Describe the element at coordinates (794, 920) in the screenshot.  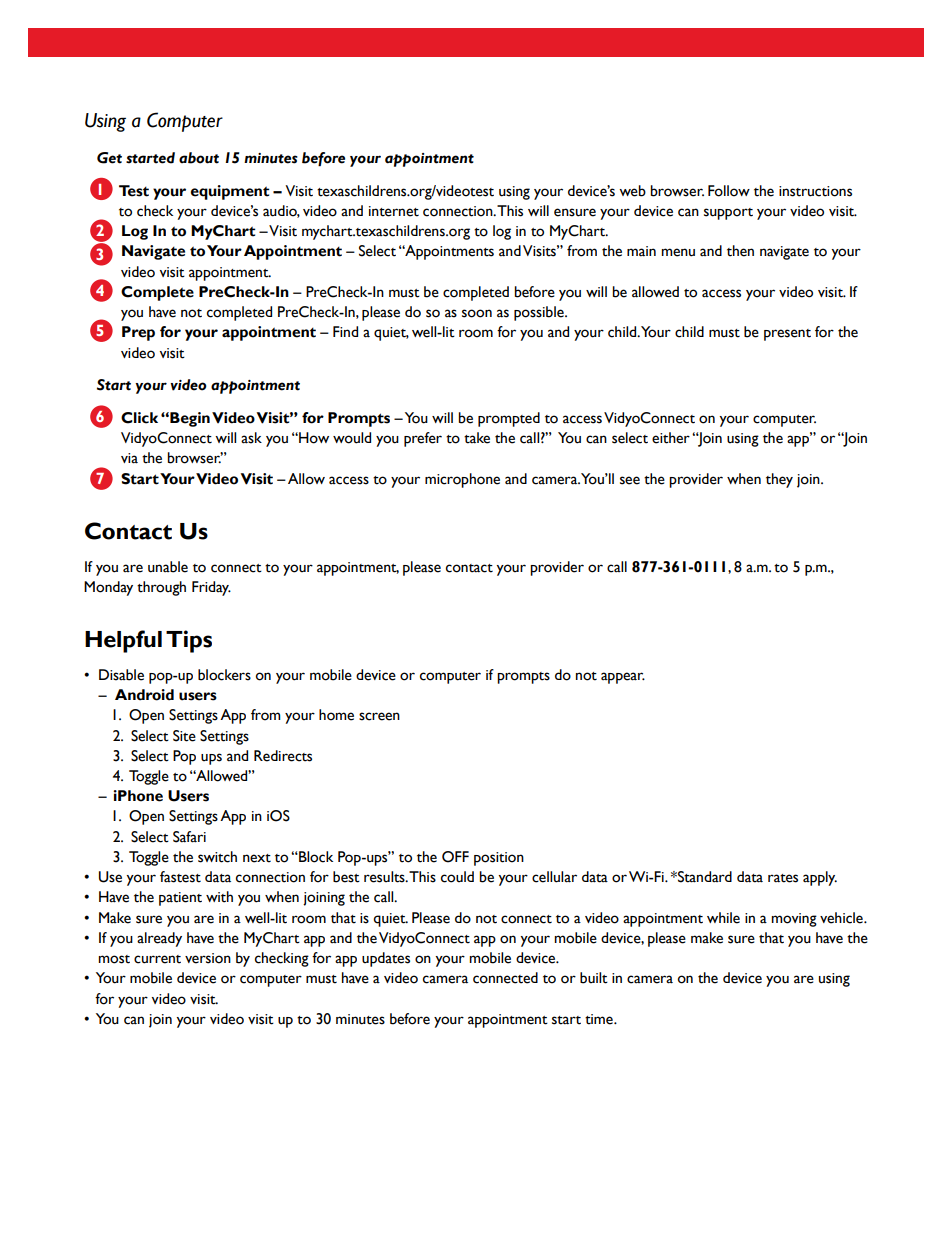
I see `moving` at that location.
